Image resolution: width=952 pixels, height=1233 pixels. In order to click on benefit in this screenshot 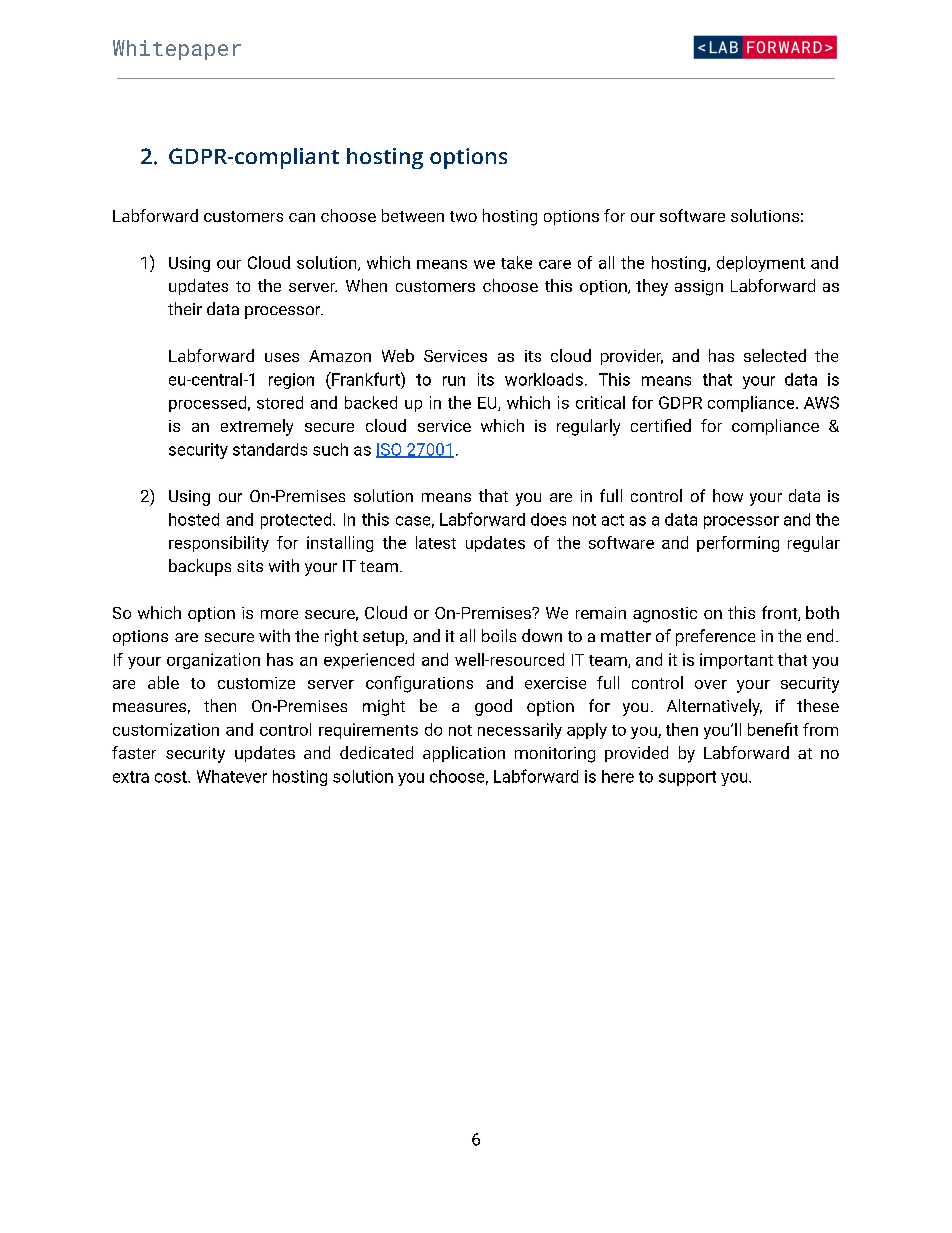, I will do `click(773, 729)`.
